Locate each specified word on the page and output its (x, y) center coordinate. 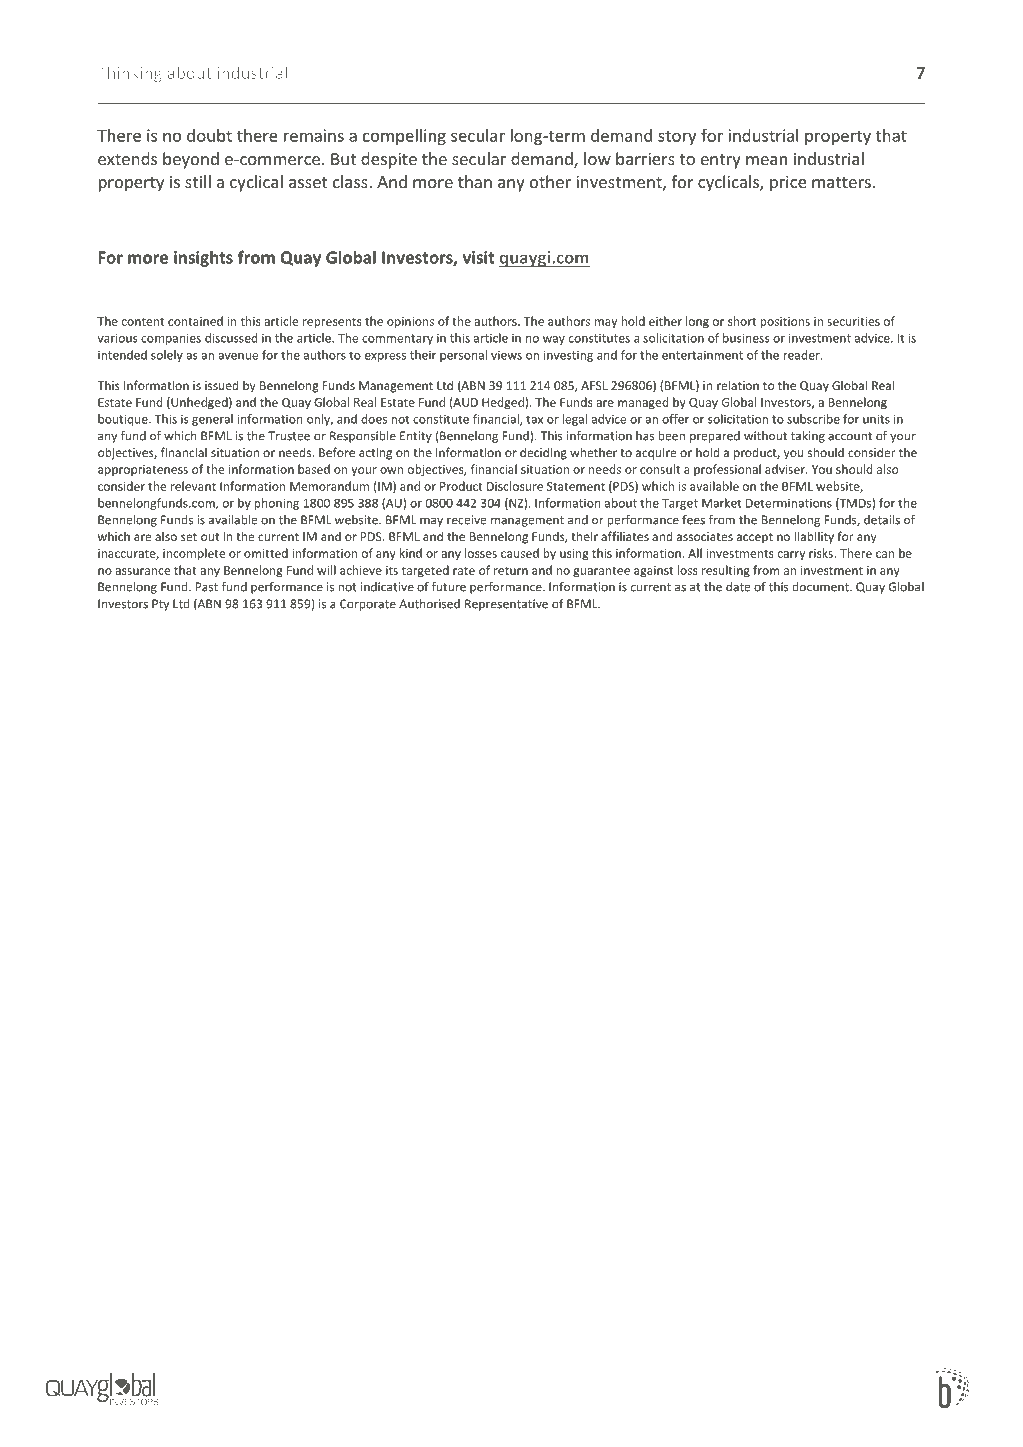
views (506, 355)
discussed (231, 338)
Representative (506, 605)
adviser (786, 469)
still (198, 181)
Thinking (130, 74)
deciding (543, 453)
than (475, 181)
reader (802, 355)
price (788, 183)
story (677, 137)
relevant (193, 486)
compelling (404, 137)
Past (207, 587)
